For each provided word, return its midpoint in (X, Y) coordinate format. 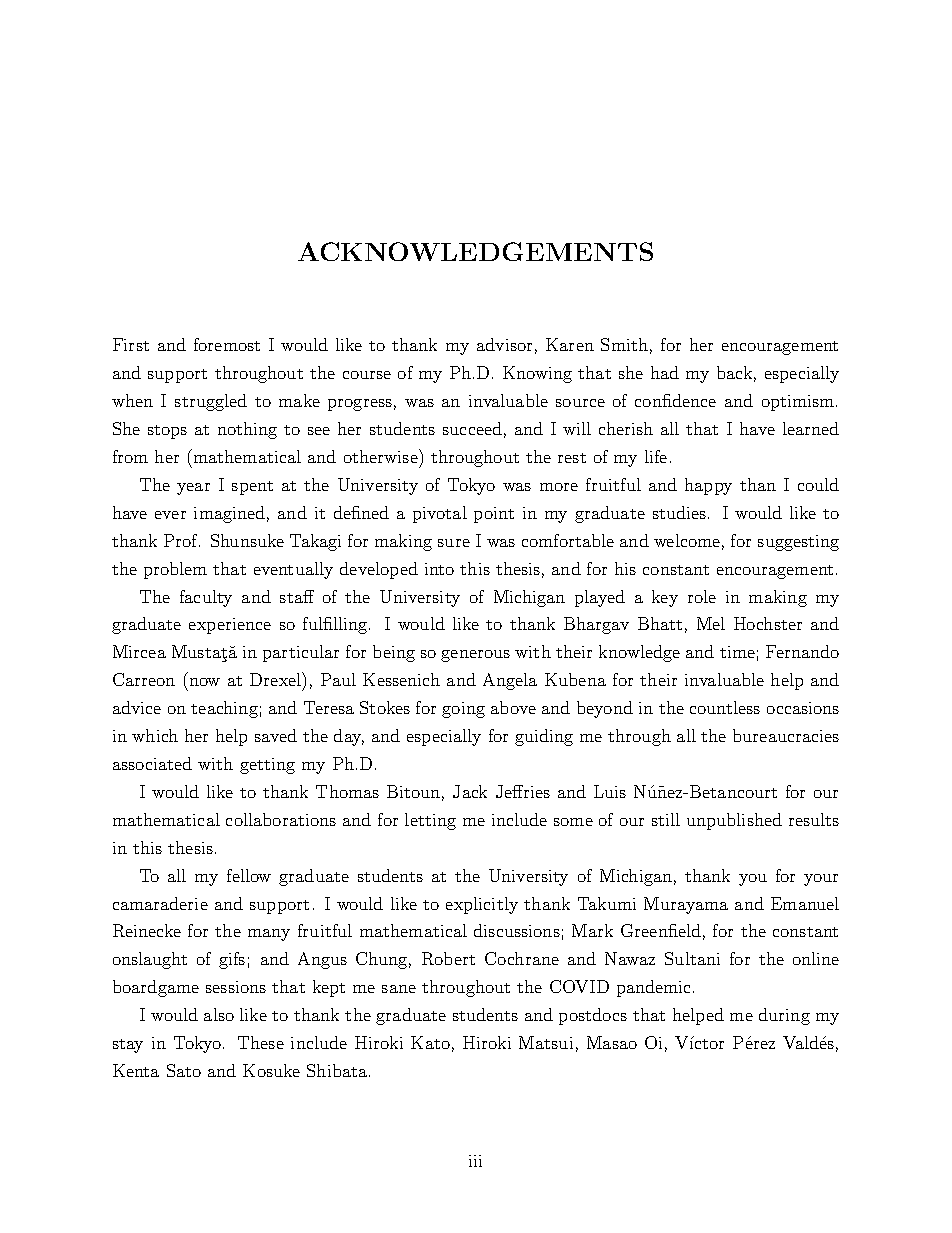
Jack (470, 791)
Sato (184, 1070)
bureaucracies (786, 735)
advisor (504, 344)
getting (267, 766)
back (734, 372)
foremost (227, 344)
